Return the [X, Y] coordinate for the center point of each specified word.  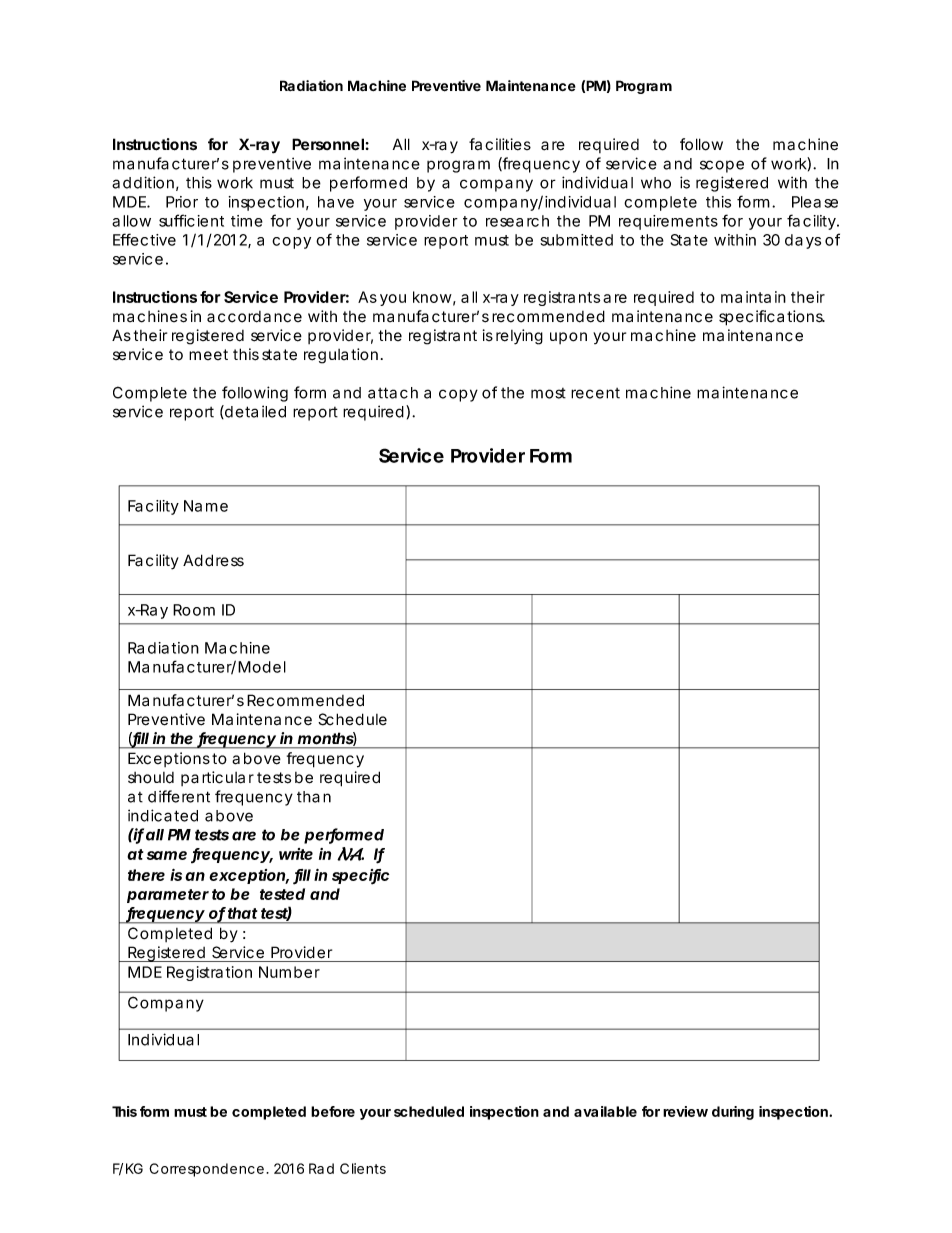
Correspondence [206, 1170]
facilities [500, 144]
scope [722, 166]
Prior [182, 202]
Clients [363, 1168]
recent [595, 393]
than [314, 797]
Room [194, 610]
